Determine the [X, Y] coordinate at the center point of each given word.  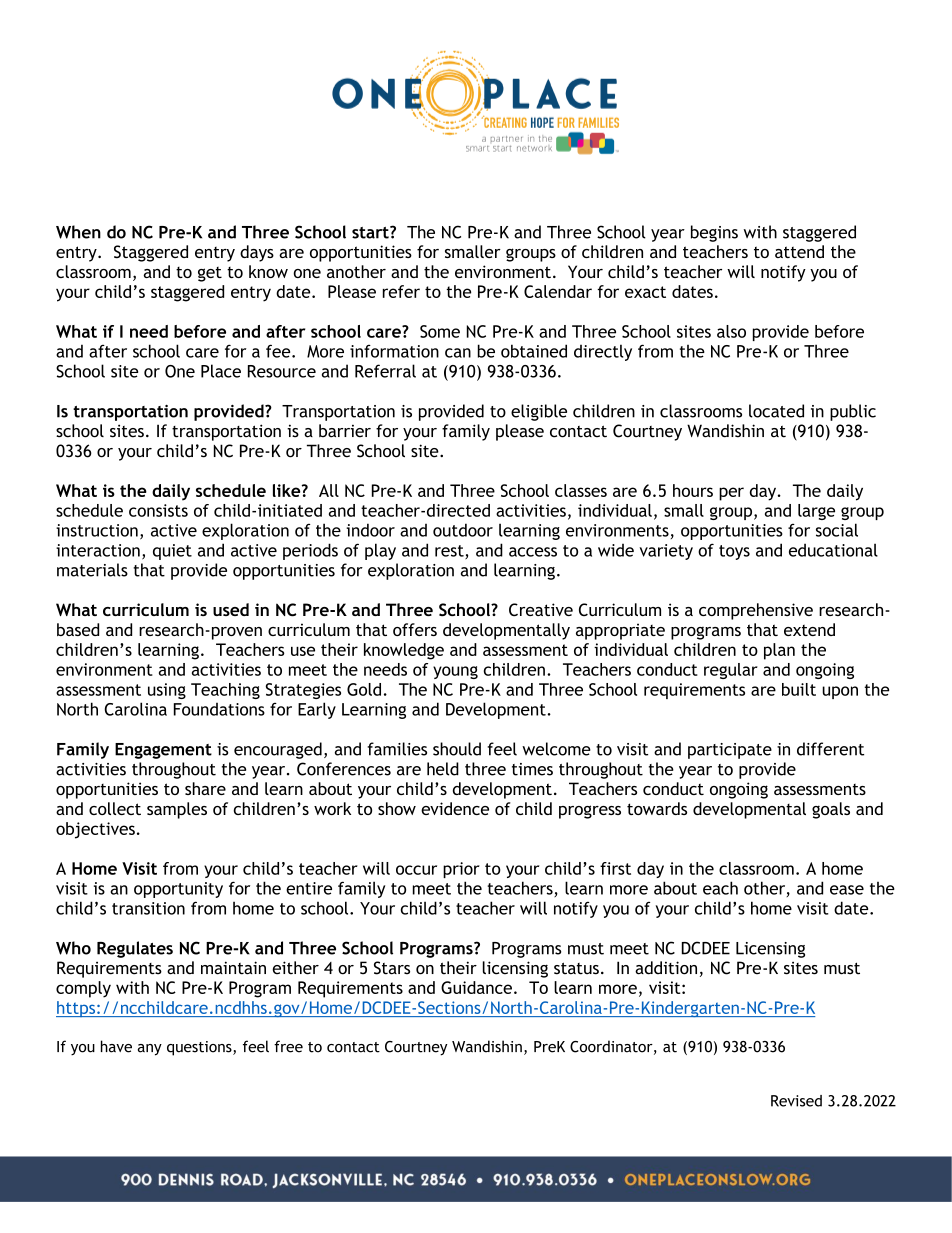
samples [177, 810]
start [371, 232]
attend [799, 251]
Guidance [476, 987]
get [210, 274]
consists [158, 510]
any [150, 1050]
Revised [796, 1101]
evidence [455, 808]
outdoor [463, 530]
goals [831, 810]
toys [734, 552]
